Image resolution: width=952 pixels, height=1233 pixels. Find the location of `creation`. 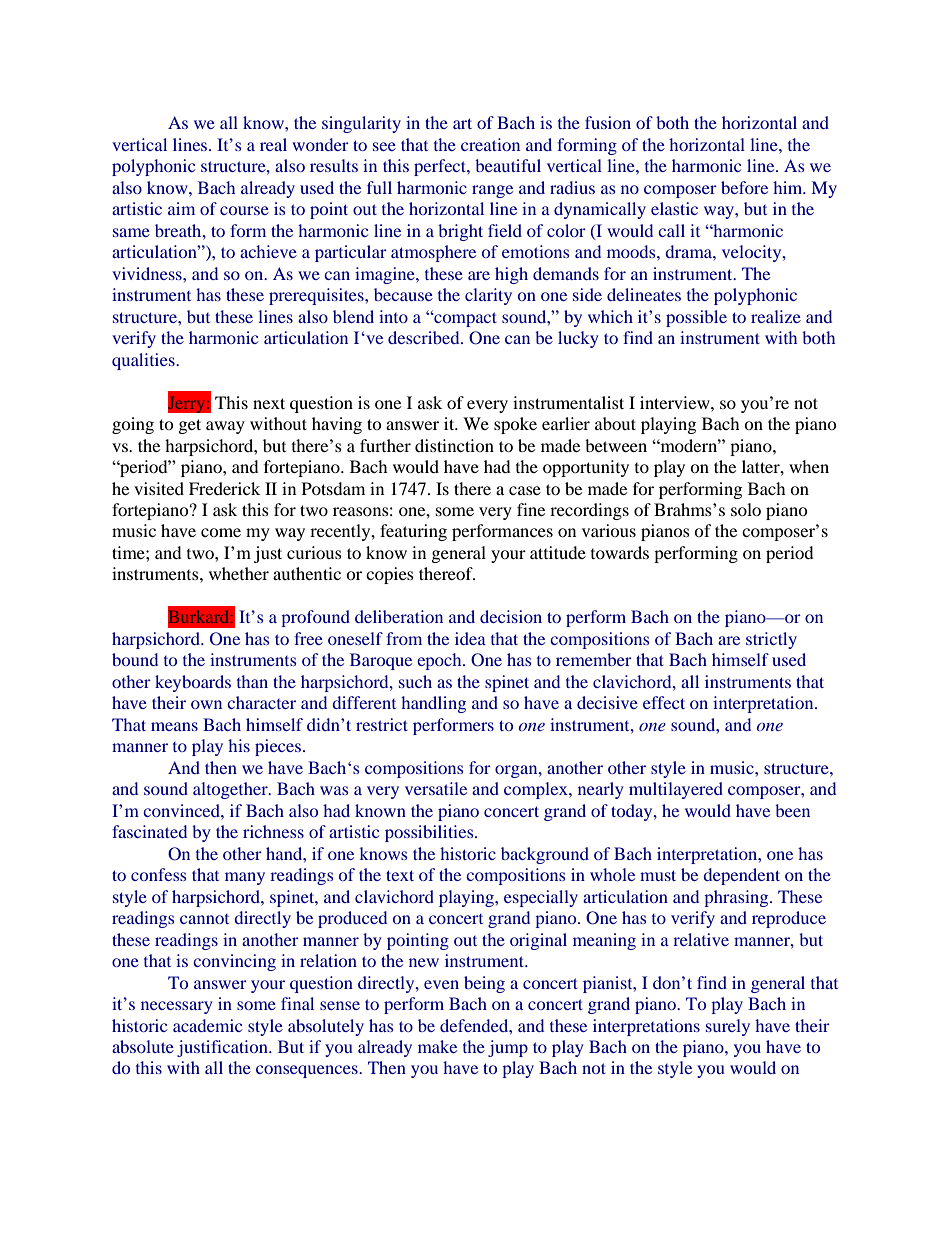

creation is located at coordinates (490, 144).
